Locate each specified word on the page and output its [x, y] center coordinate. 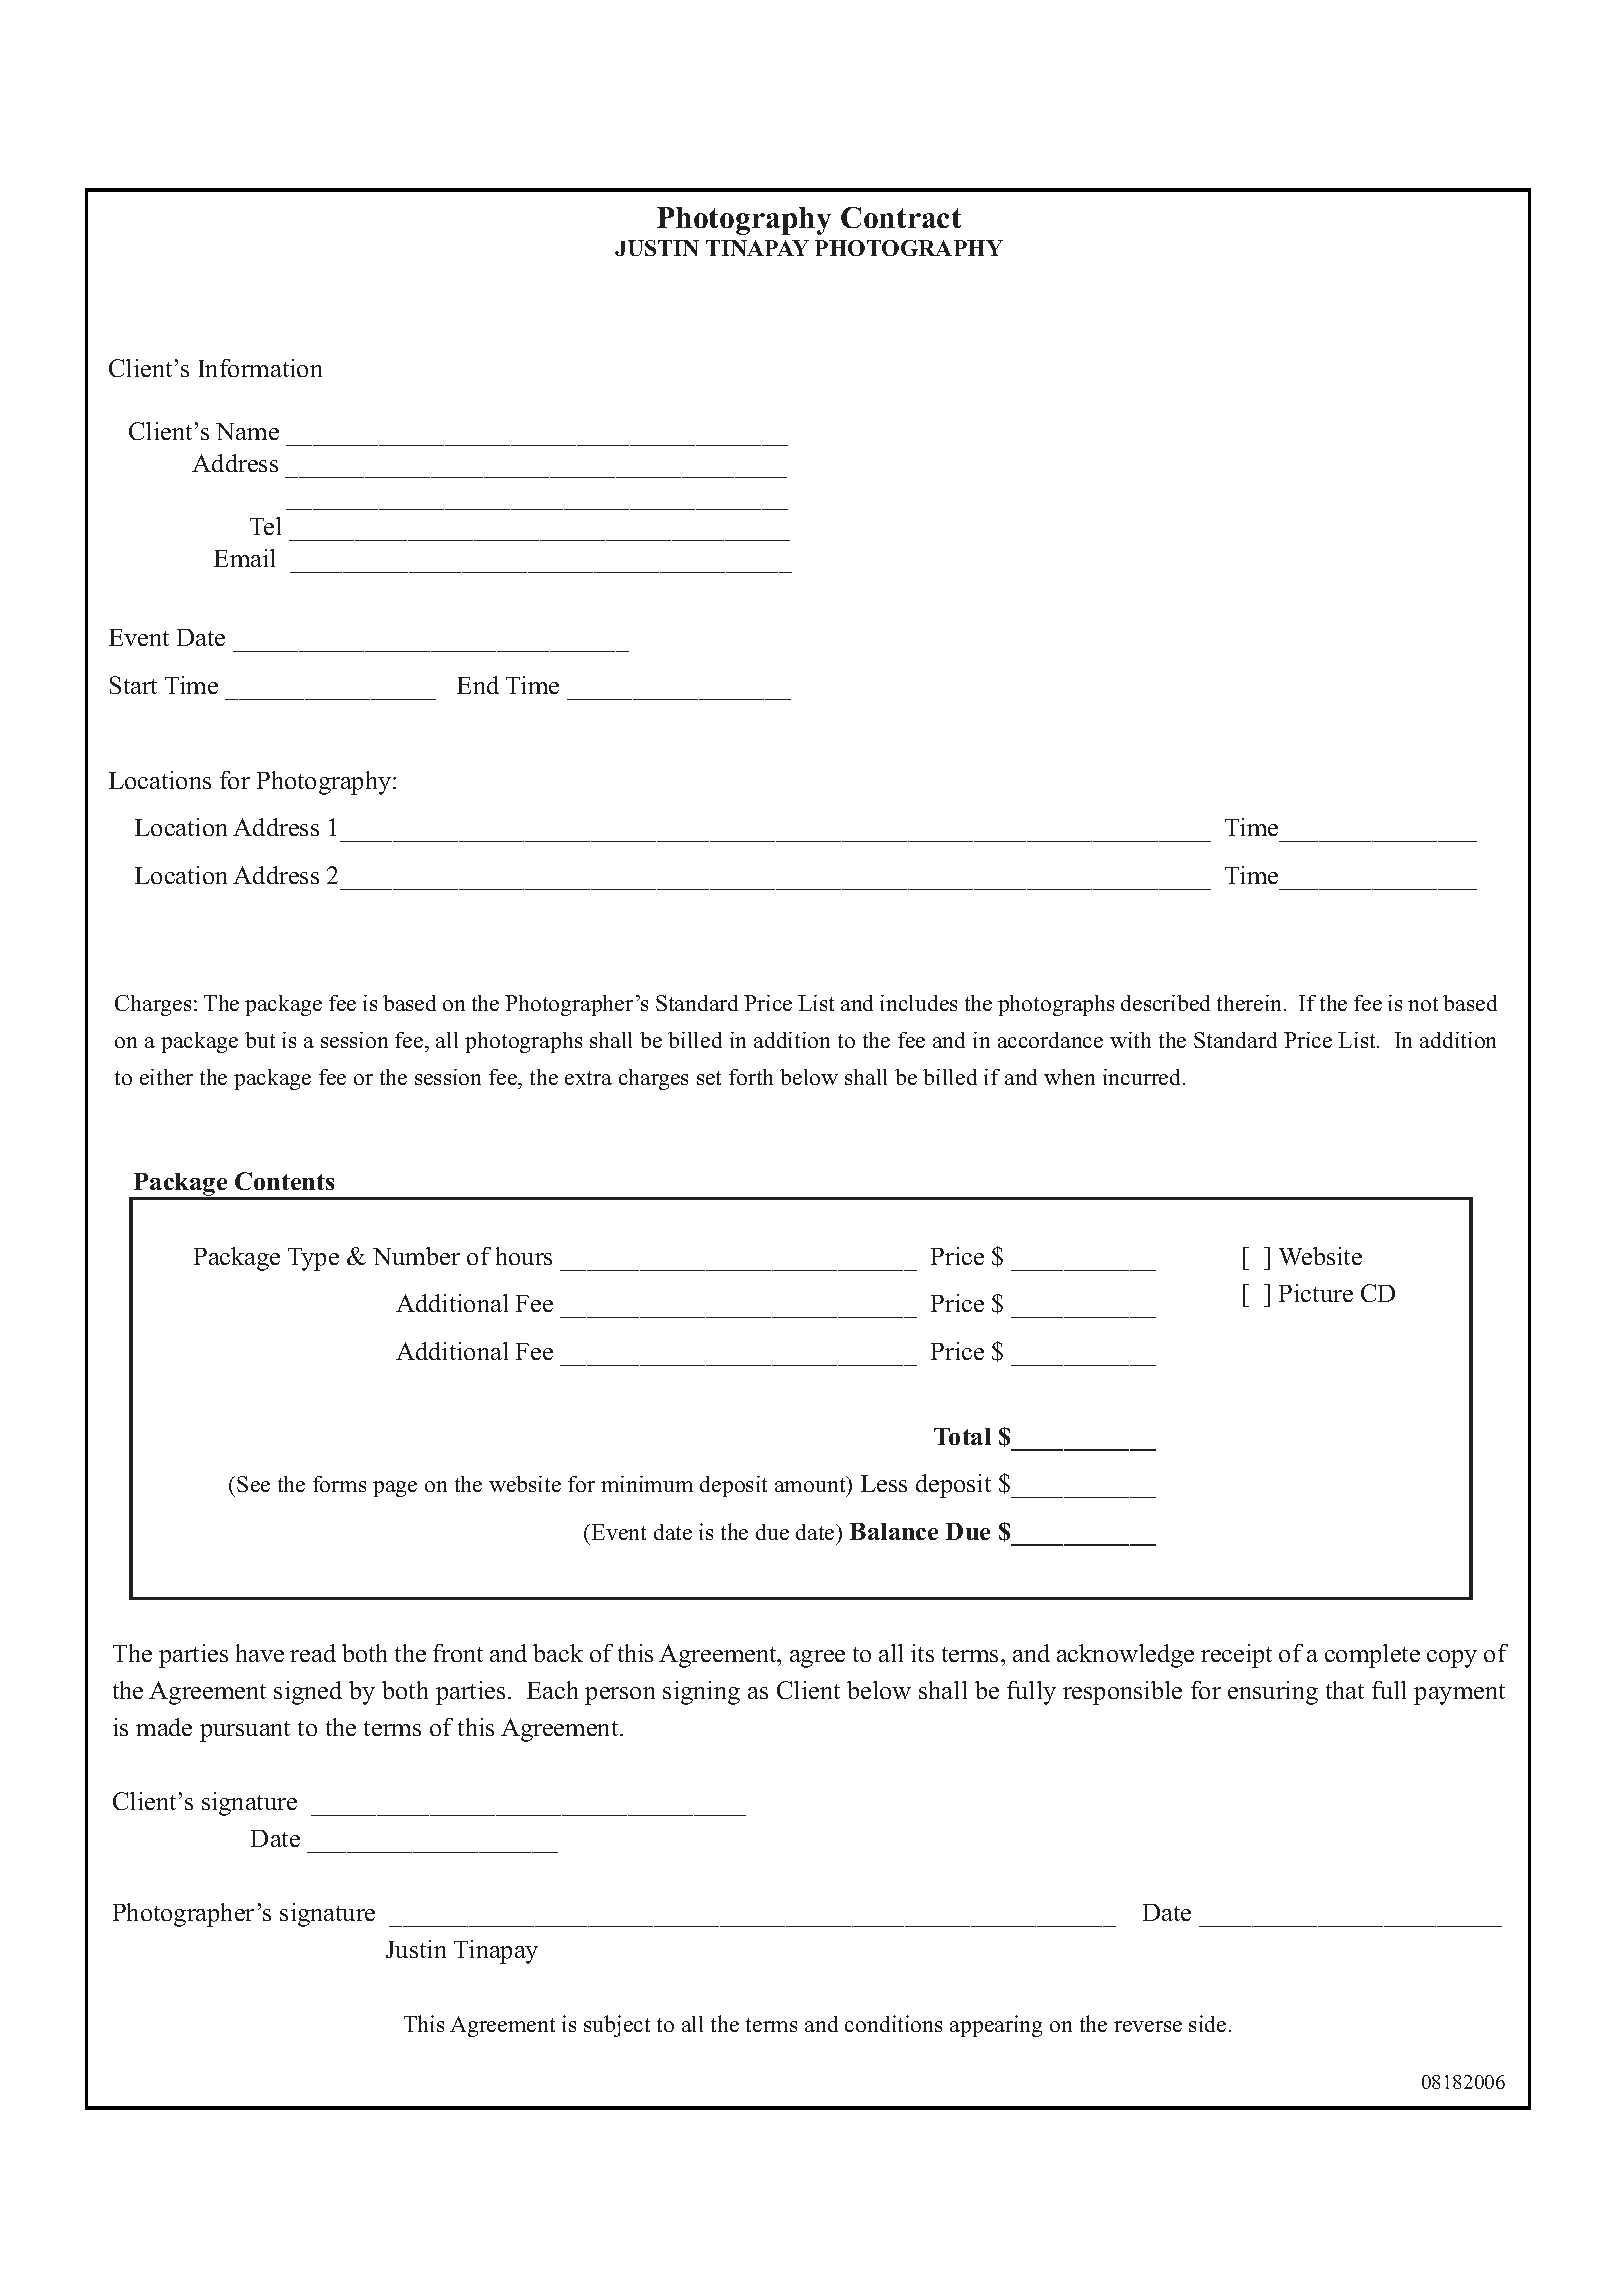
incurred [1143, 1077]
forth [751, 1077]
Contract [901, 217]
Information [260, 368]
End [478, 685]
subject [617, 2026]
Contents [284, 1181]
